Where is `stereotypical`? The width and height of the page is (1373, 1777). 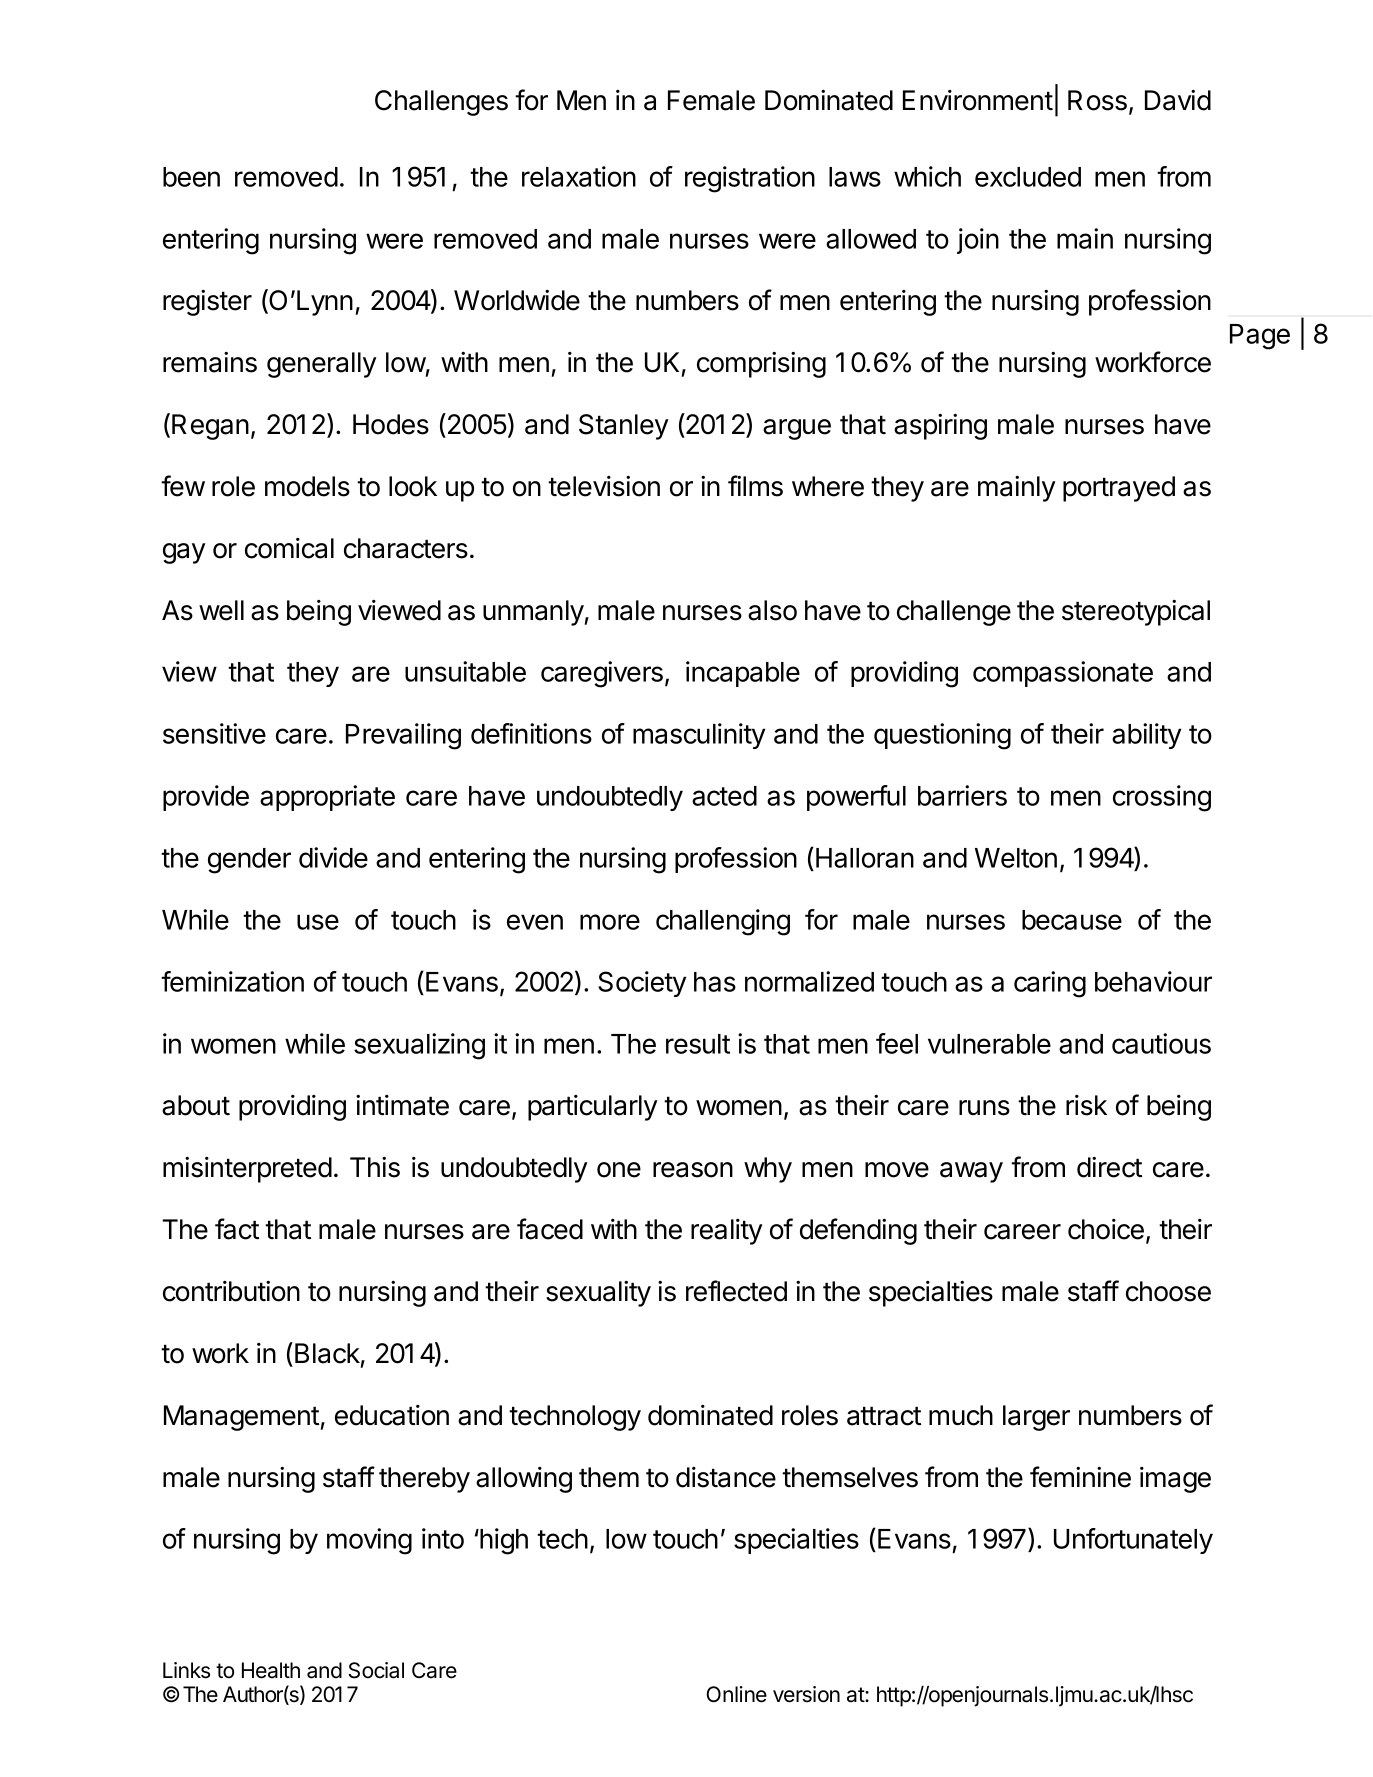 stereotypical is located at coordinates (1136, 613).
